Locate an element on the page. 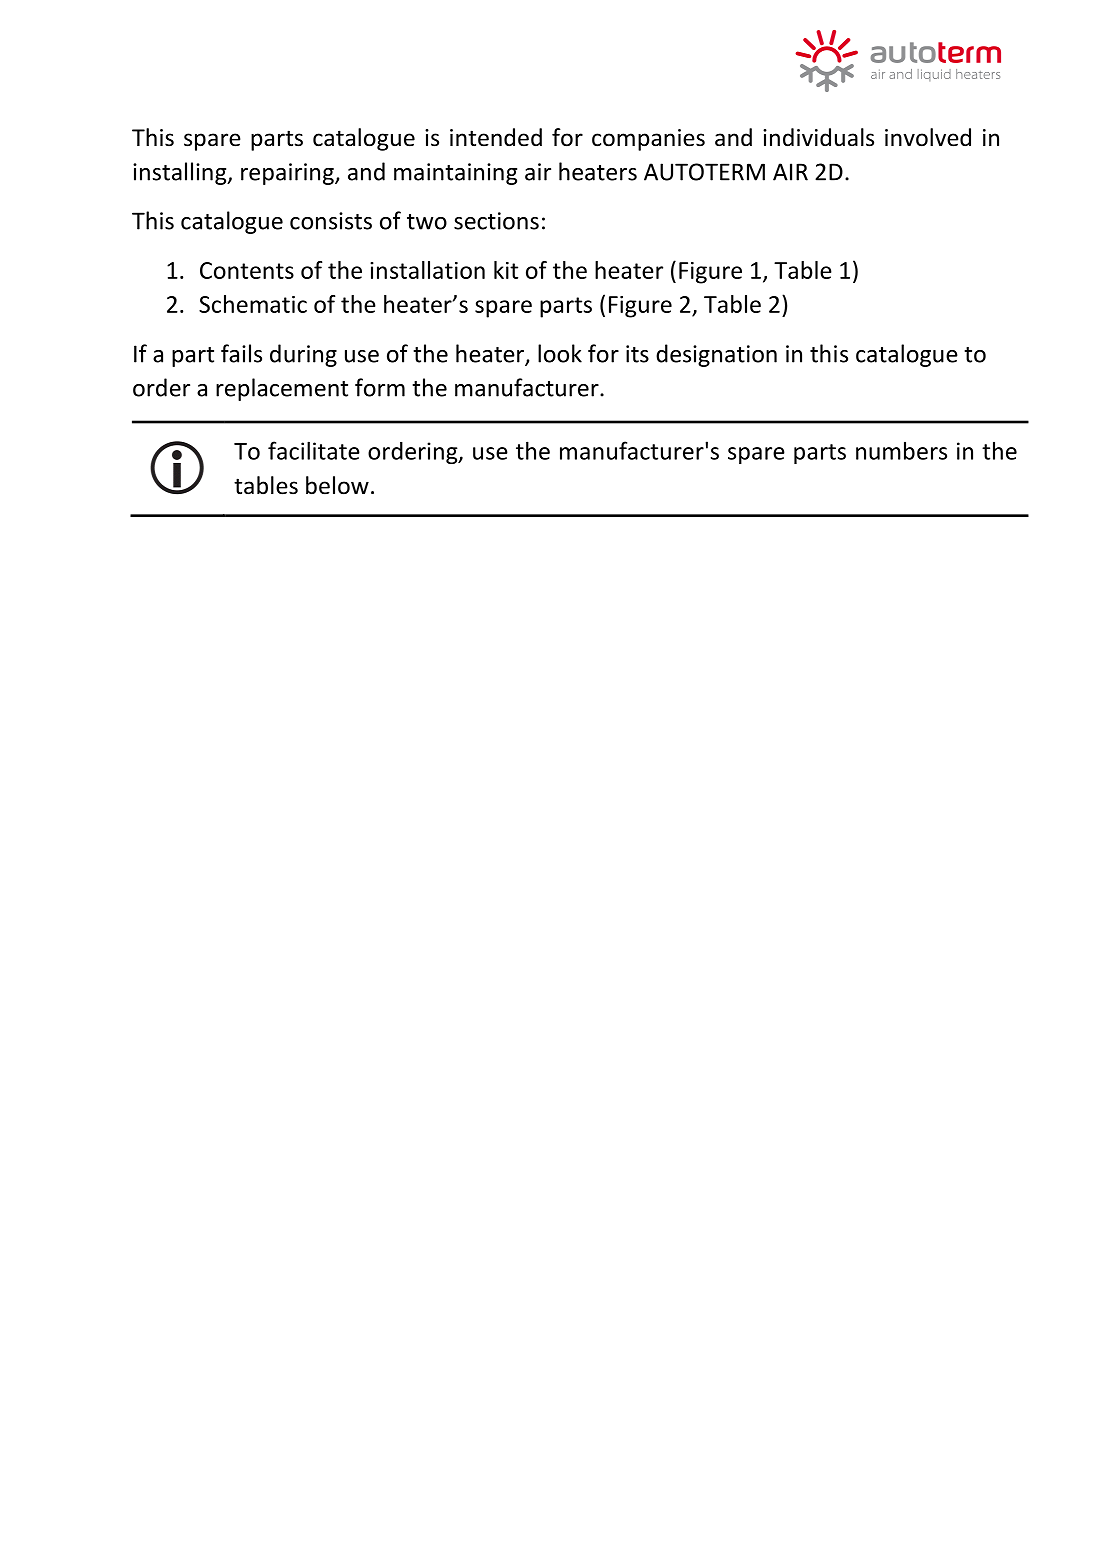 This image has width=1107, height=1565. facilitate is located at coordinates (314, 450).
